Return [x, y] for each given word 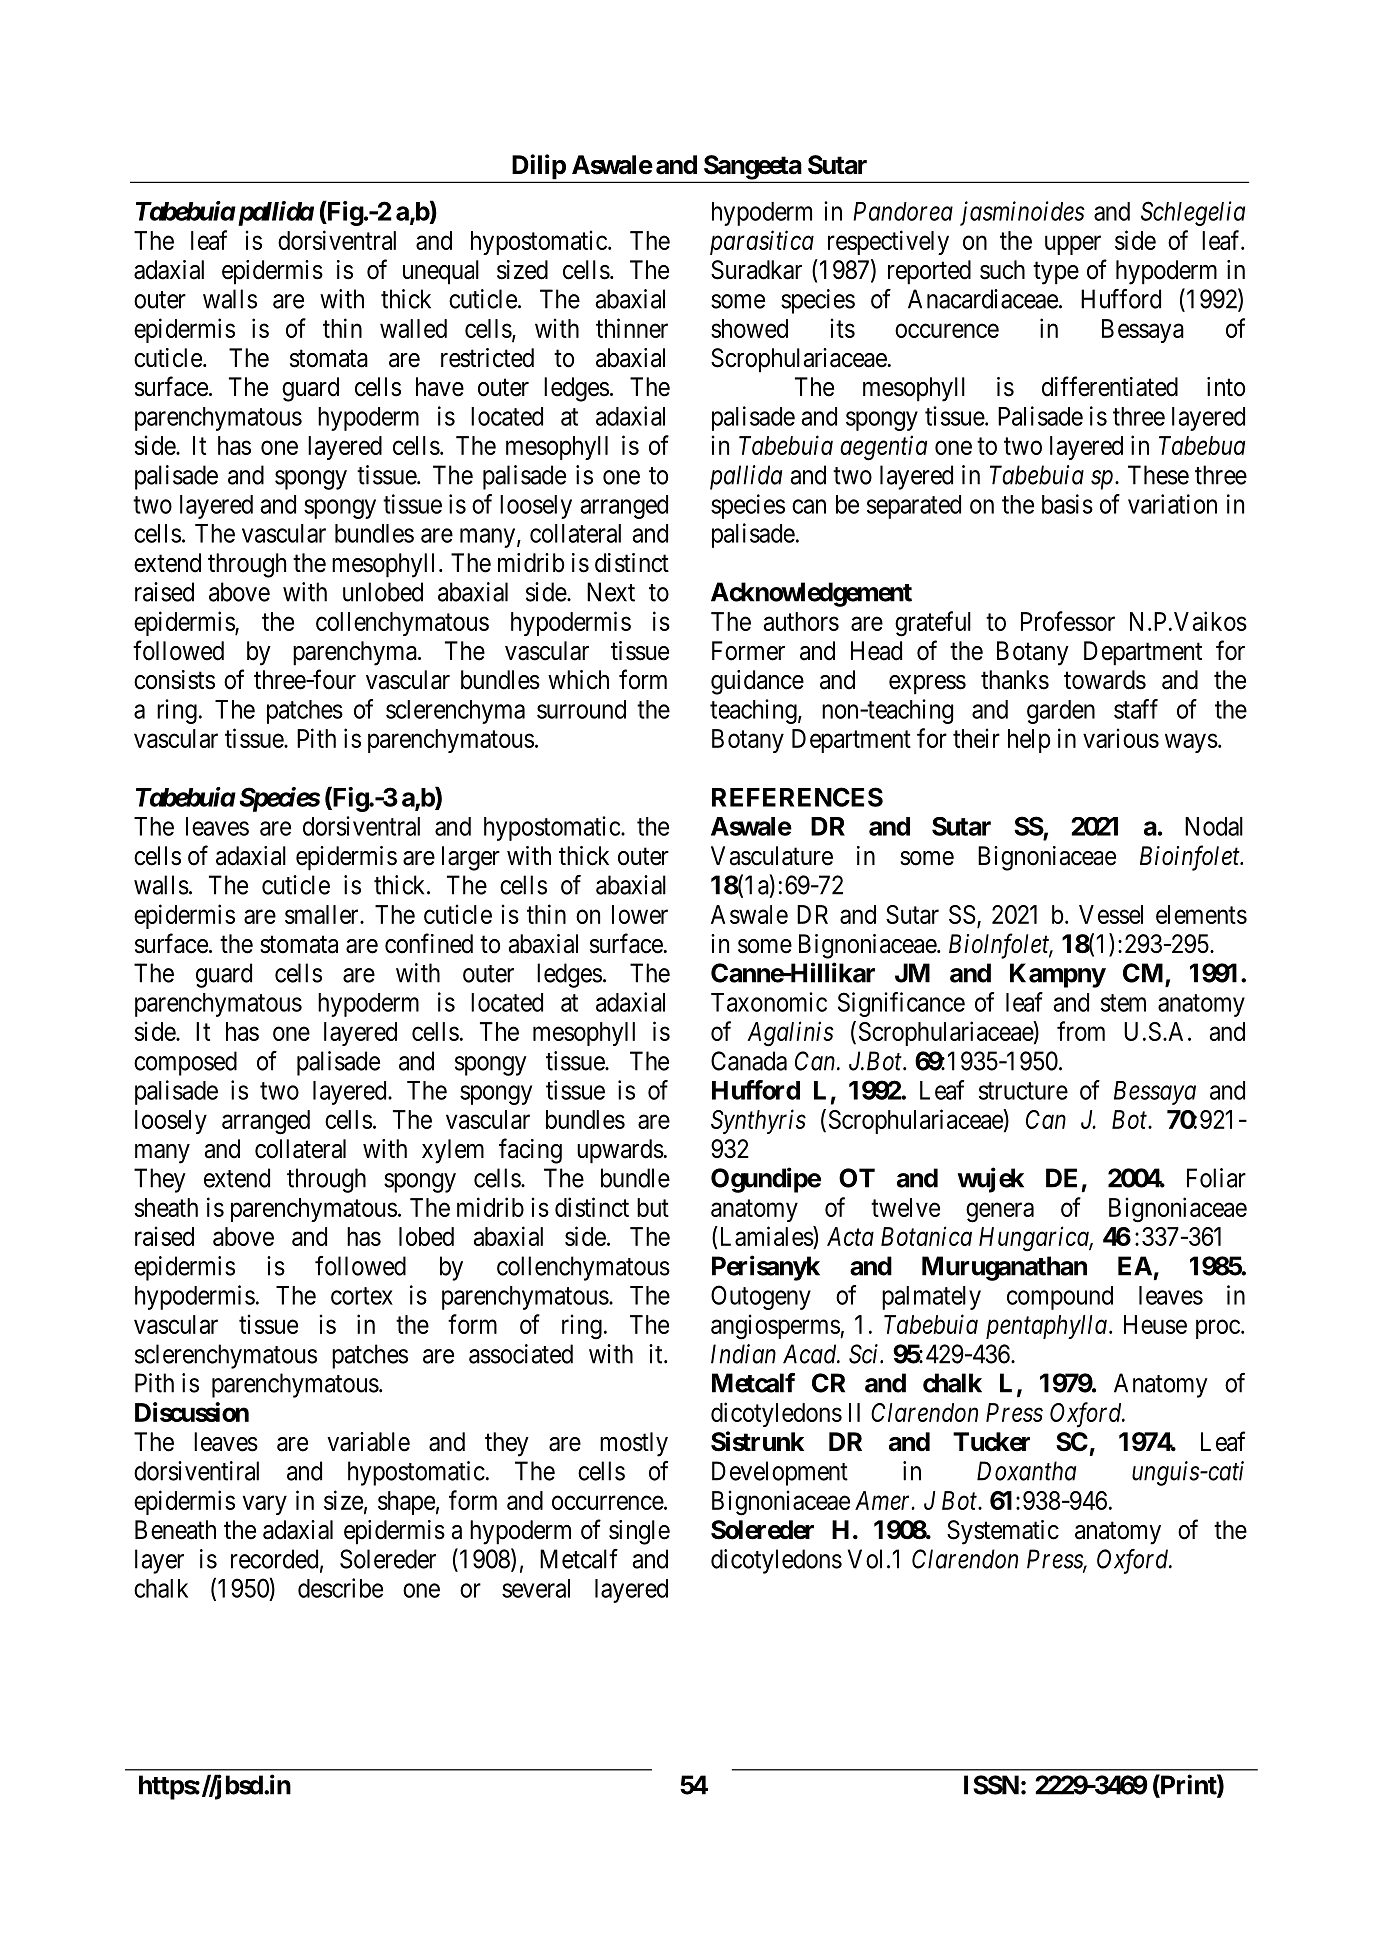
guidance [757, 682]
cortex [362, 1296]
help [1029, 741]
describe [340, 1588]
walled [413, 328]
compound [1060, 1298]
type [1056, 273]
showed [749, 328]
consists [174, 680]
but [653, 1207]
